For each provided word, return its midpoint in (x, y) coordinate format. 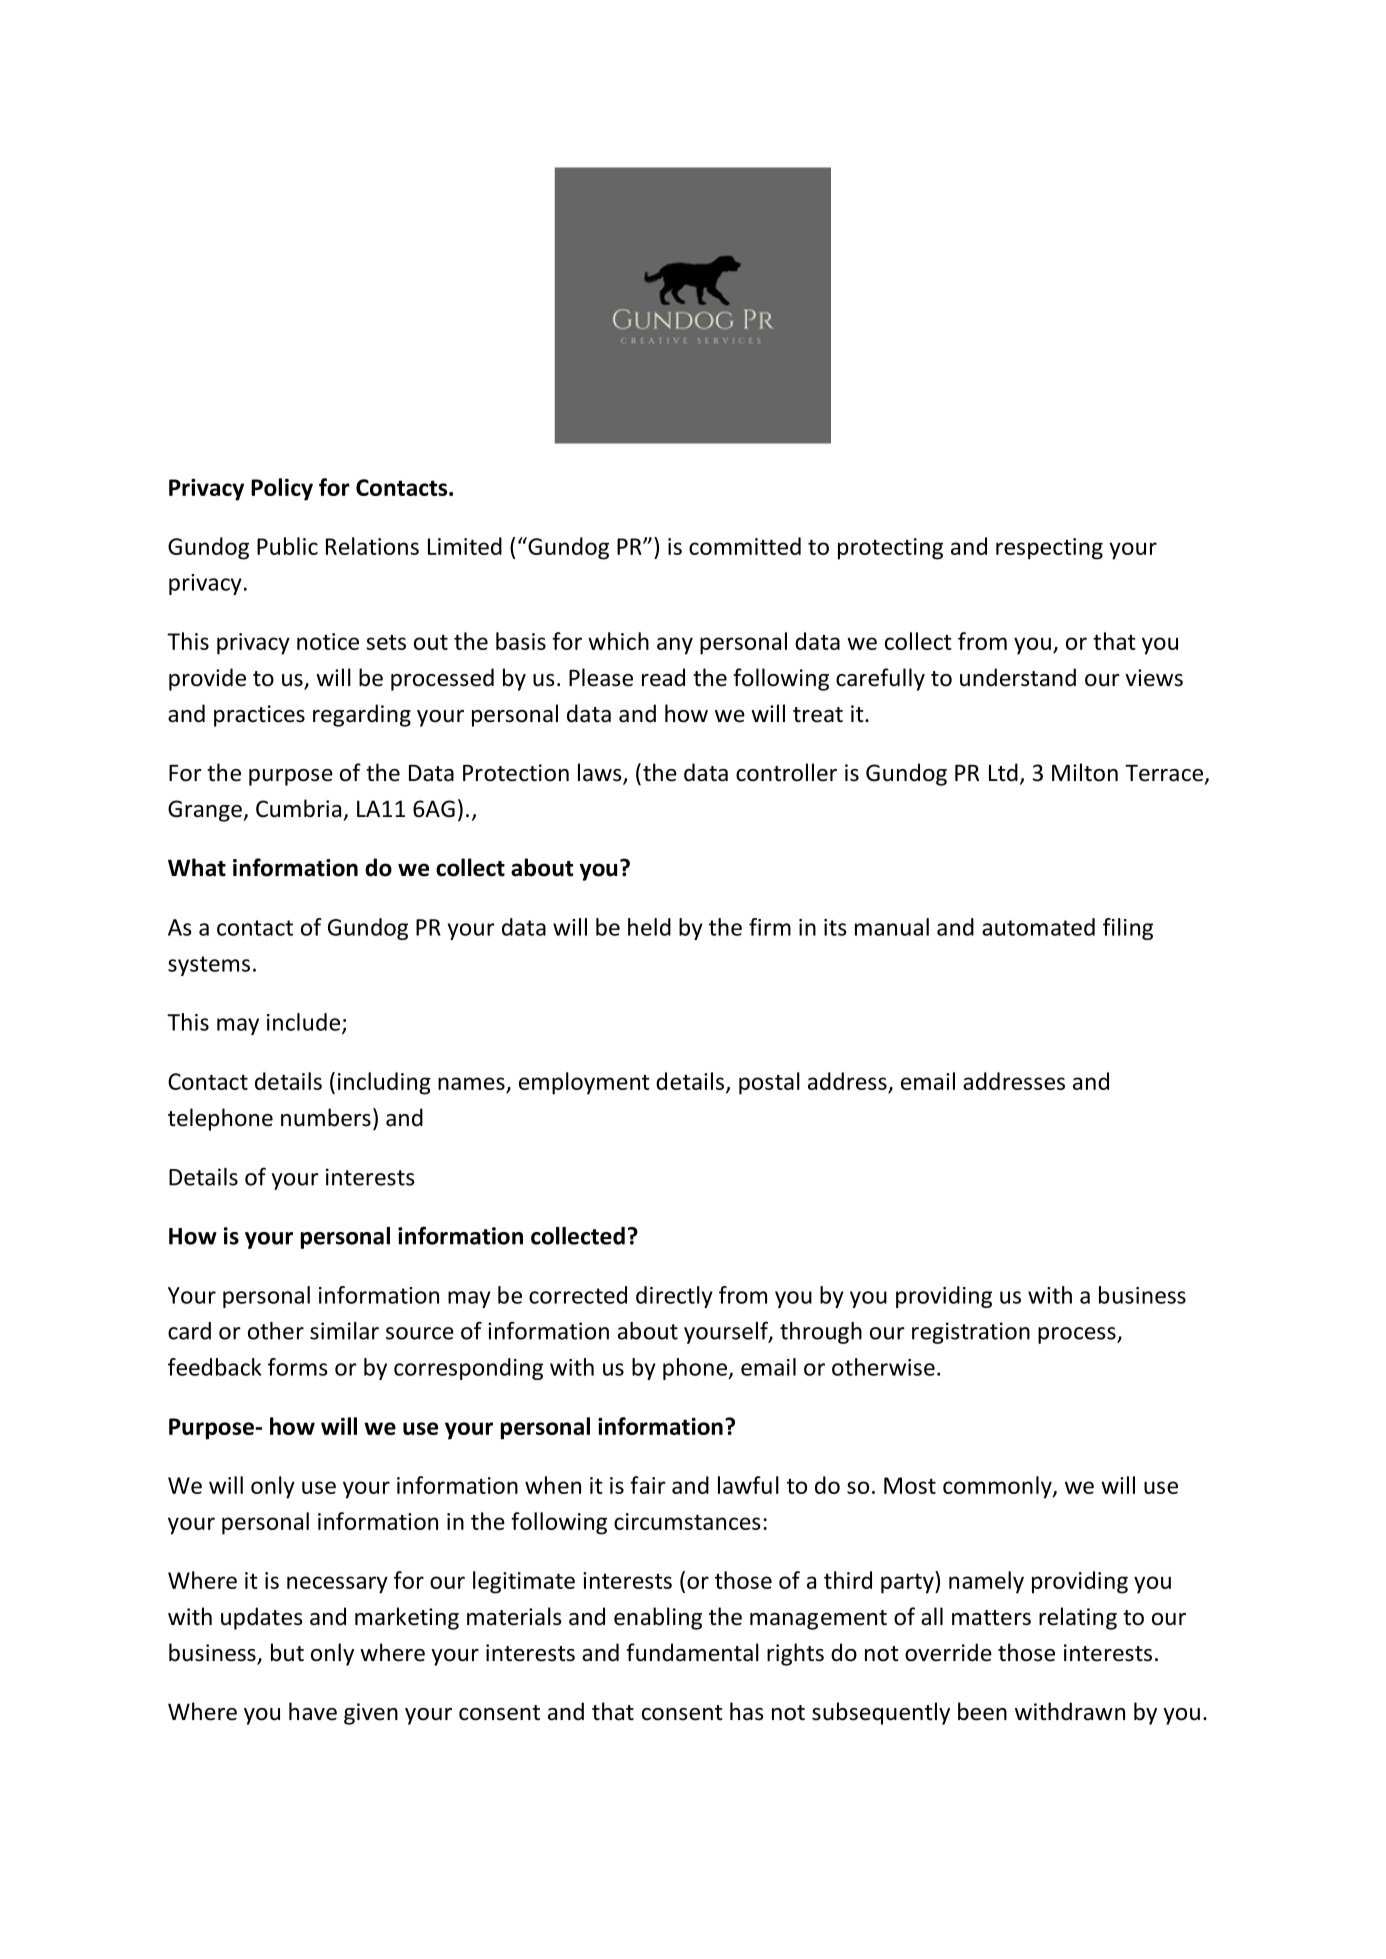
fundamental (692, 1652)
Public (287, 546)
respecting (1049, 549)
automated (1038, 927)
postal (769, 1083)
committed (745, 546)
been (982, 1711)
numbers (326, 1117)
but (287, 1652)
